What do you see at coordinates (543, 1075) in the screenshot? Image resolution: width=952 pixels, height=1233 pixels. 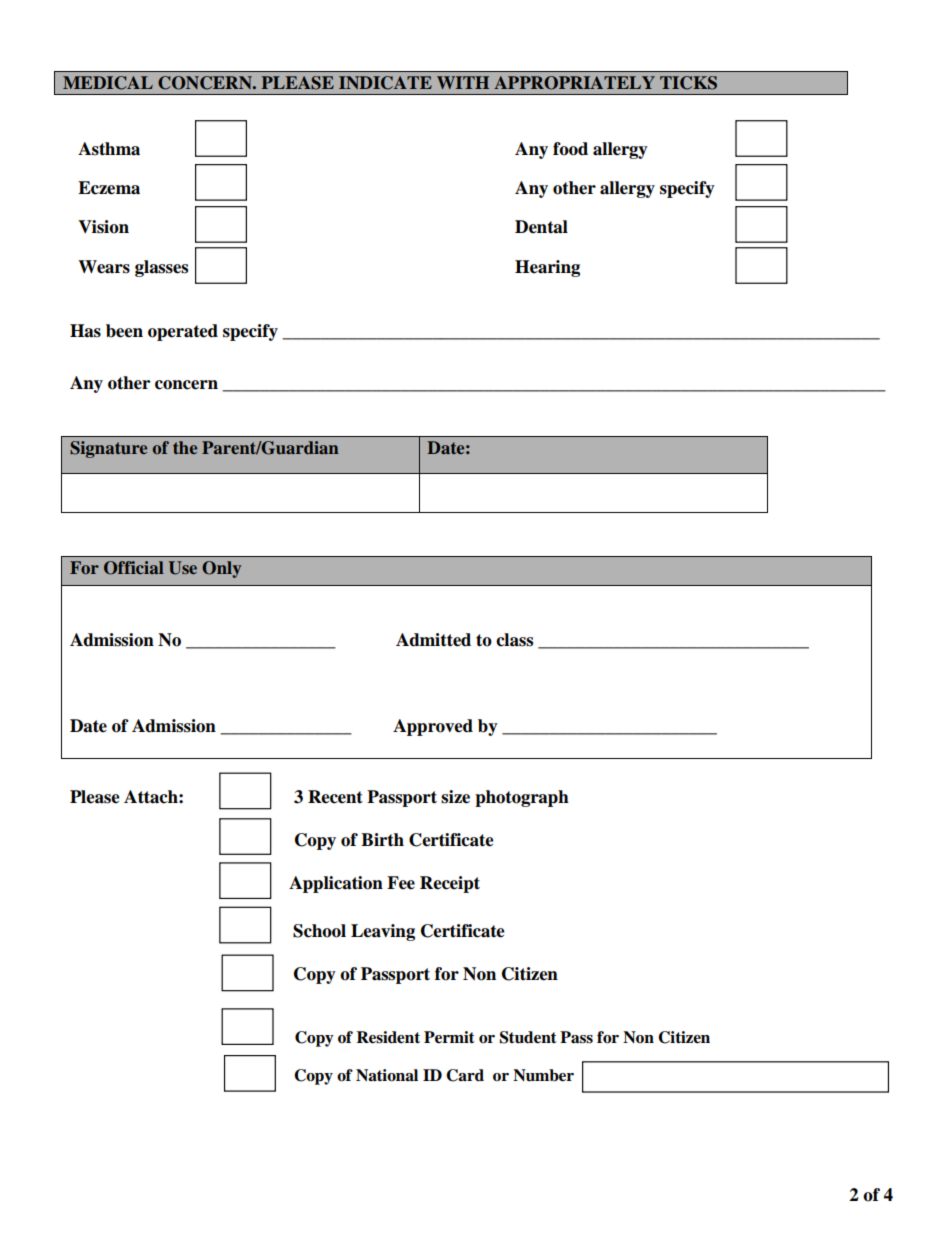 I see `Number` at bounding box center [543, 1075].
